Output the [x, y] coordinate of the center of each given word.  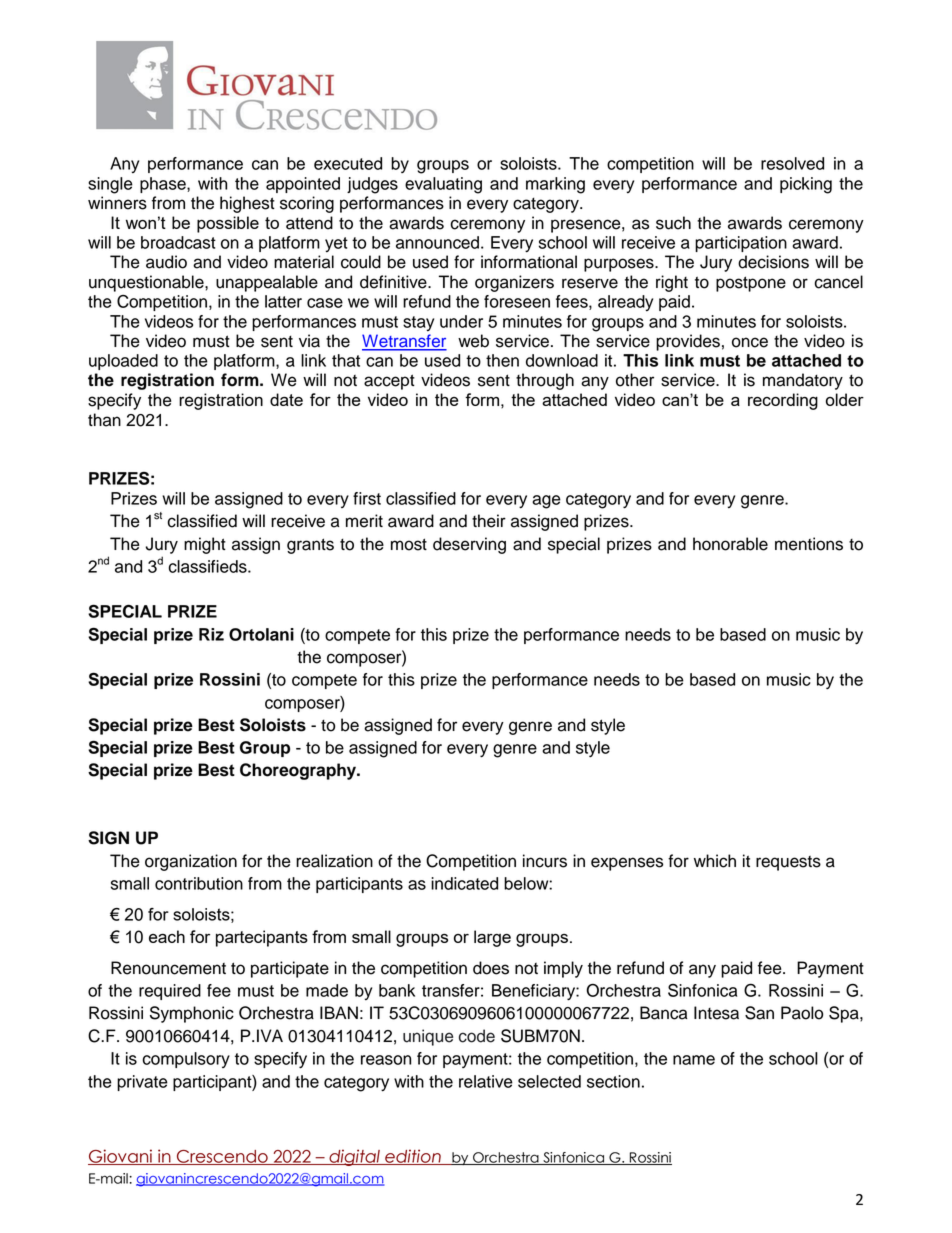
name [694, 1060]
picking [806, 185]
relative [486, 1081]
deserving [469, 545]
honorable [730, 544]
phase [164, 185]
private [142, 1083]
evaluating [443, 185]
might [205, 545]
